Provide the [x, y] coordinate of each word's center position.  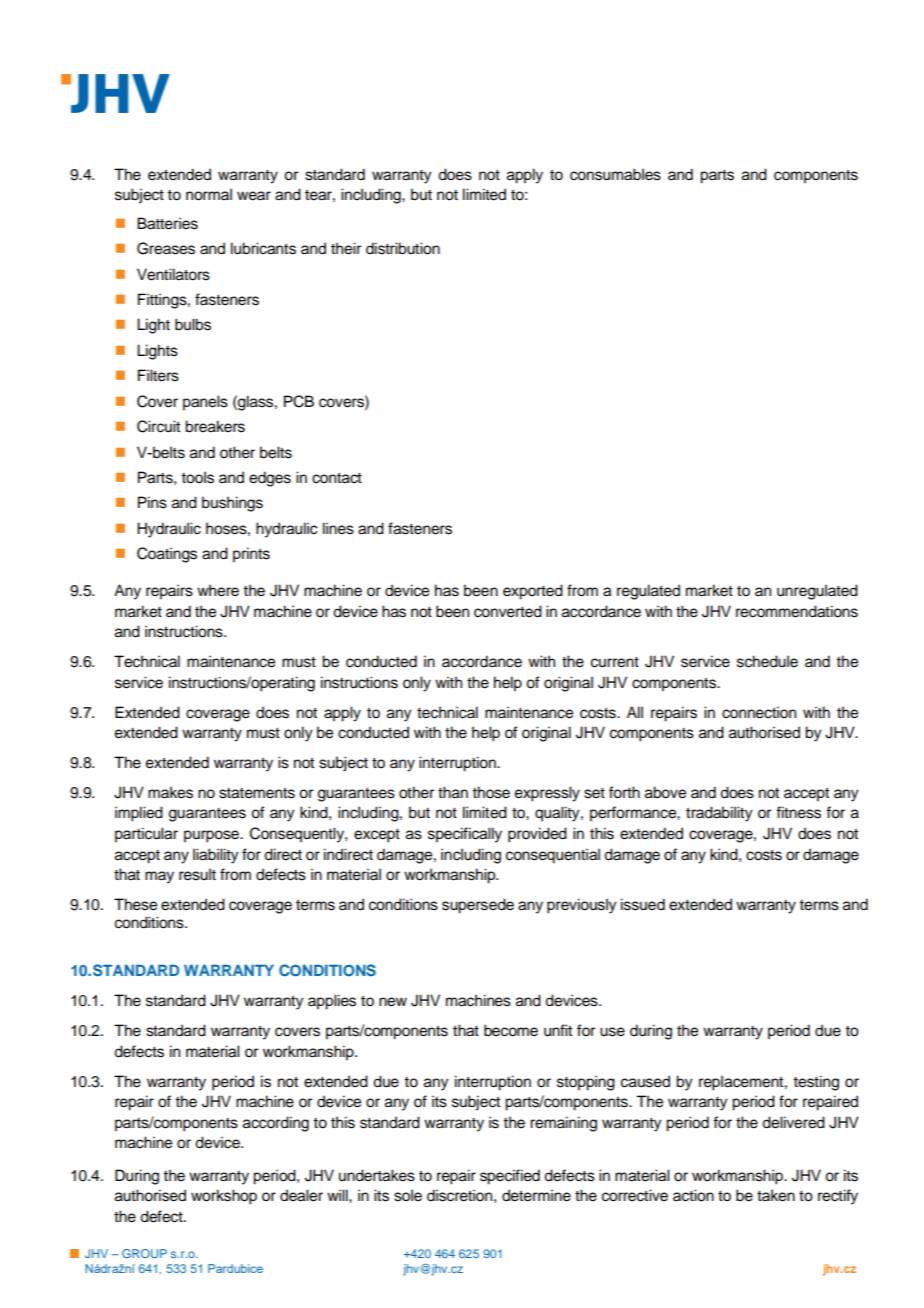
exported [533, 592]
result [197, 874]
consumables [615, 174]
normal [209, 194]
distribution [403, 248]
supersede [478, 906]
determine [536, 1195]
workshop [224, 1197]
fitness [798, 812]
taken [776, 1195]
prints [251, 555]
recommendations [797, 611]
